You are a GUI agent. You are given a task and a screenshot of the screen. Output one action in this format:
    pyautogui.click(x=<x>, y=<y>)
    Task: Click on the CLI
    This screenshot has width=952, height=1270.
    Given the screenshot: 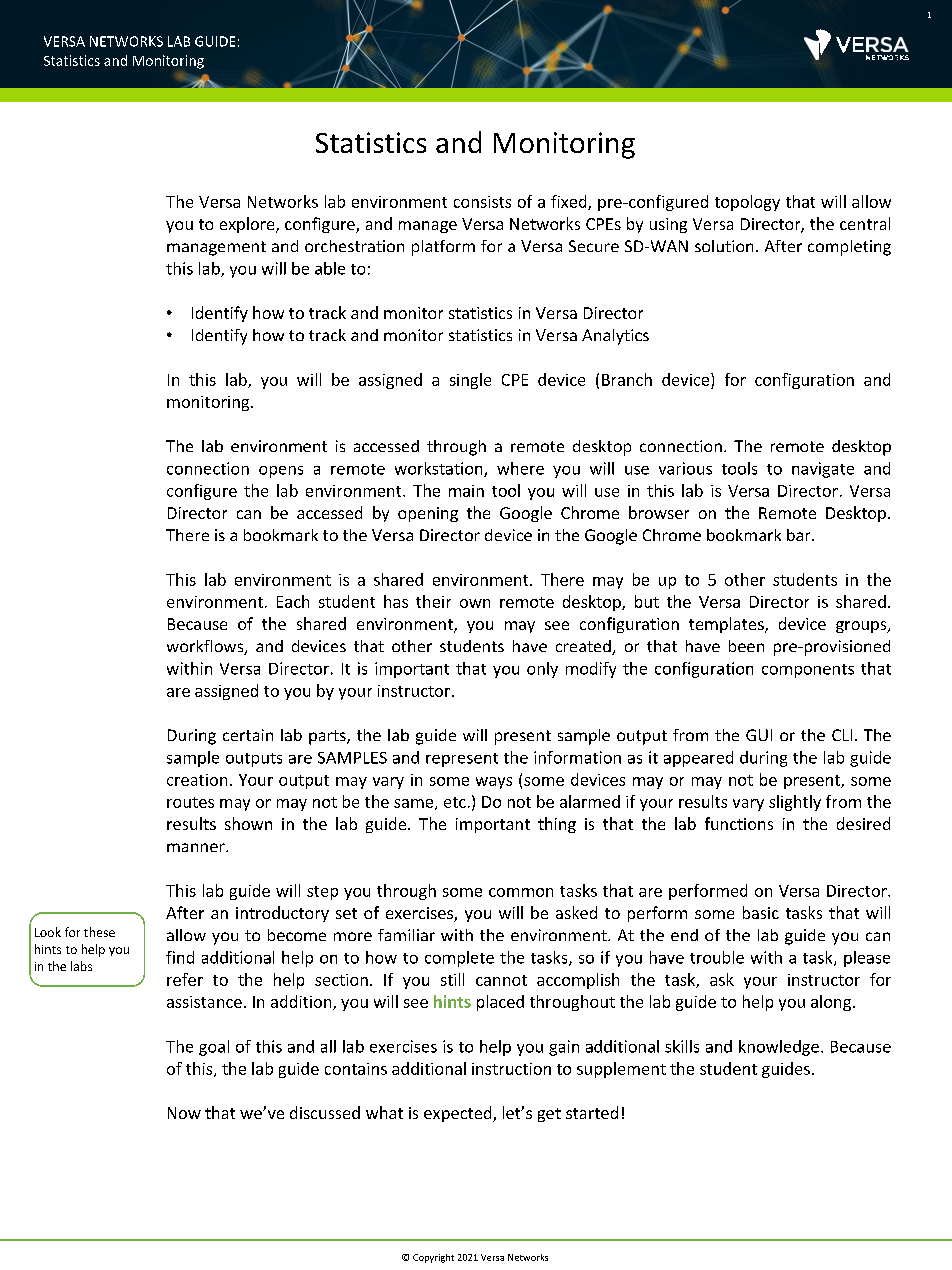 What is the action you would take?
    pyautogui.click(x=842, y=735)
